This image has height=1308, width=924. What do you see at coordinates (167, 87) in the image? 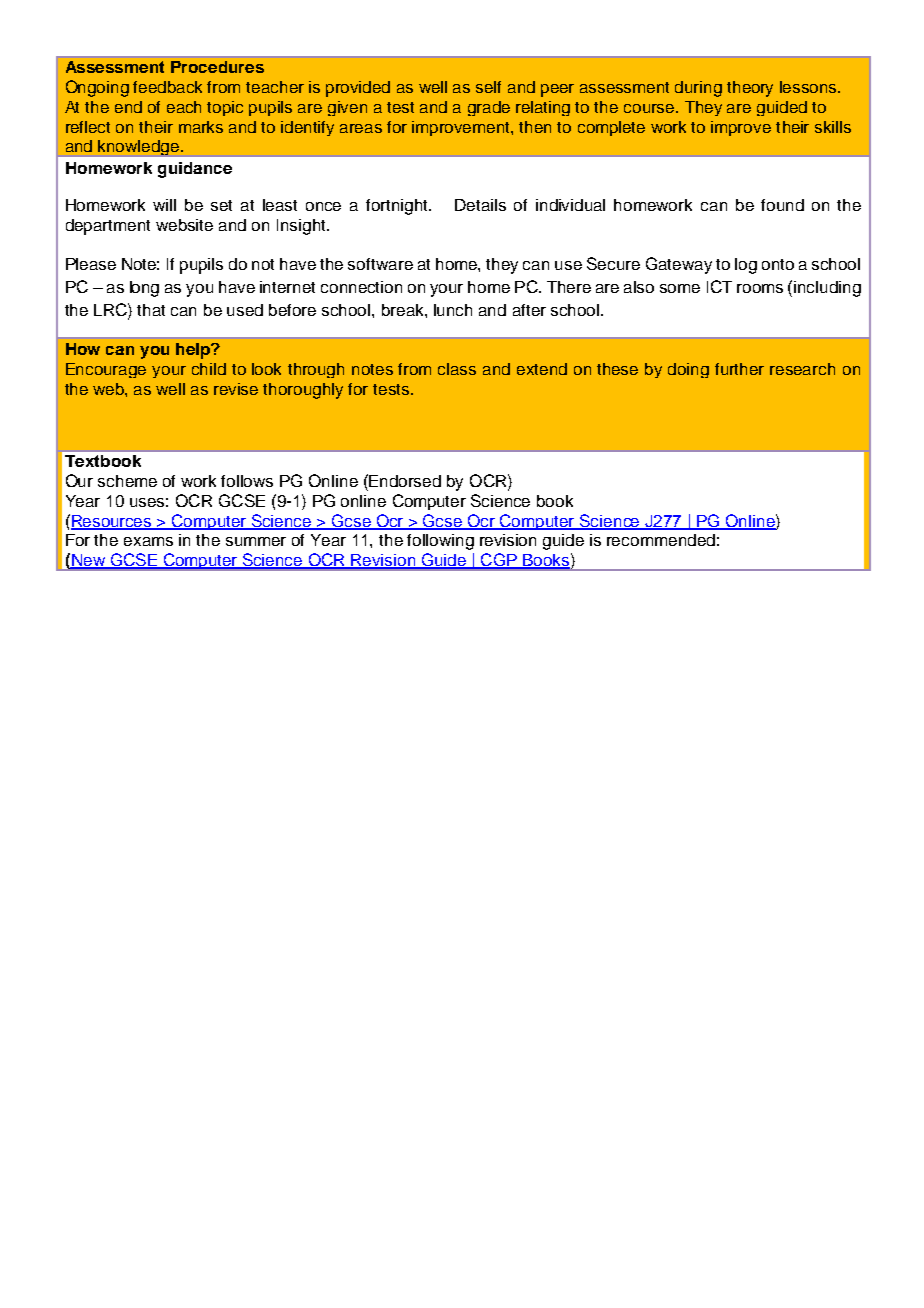
I see `feedback` at bounding box center [167, 87].
